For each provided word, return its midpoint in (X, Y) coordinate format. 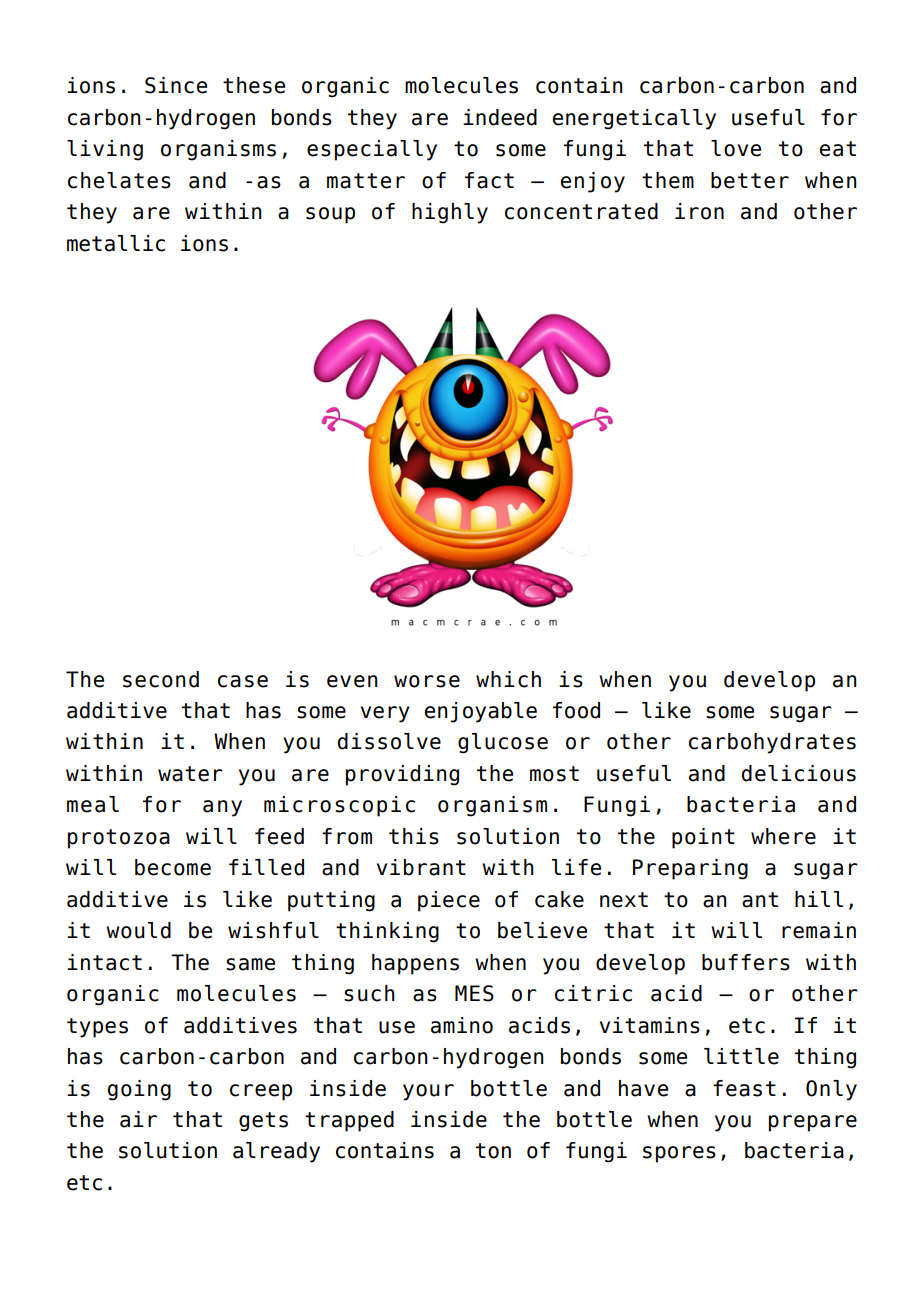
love (736, 148)
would (138, 930)
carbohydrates (772, 743)
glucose (503, 743)
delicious (799, 773)
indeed (500, 117)
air (138, 1119)
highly (450, 213)
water (190, 774)
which (508, 679)
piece (449, 901)
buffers (746, 962)
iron (699, 211)
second (161, 679)
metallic (116, 243)
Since (176, 85)
